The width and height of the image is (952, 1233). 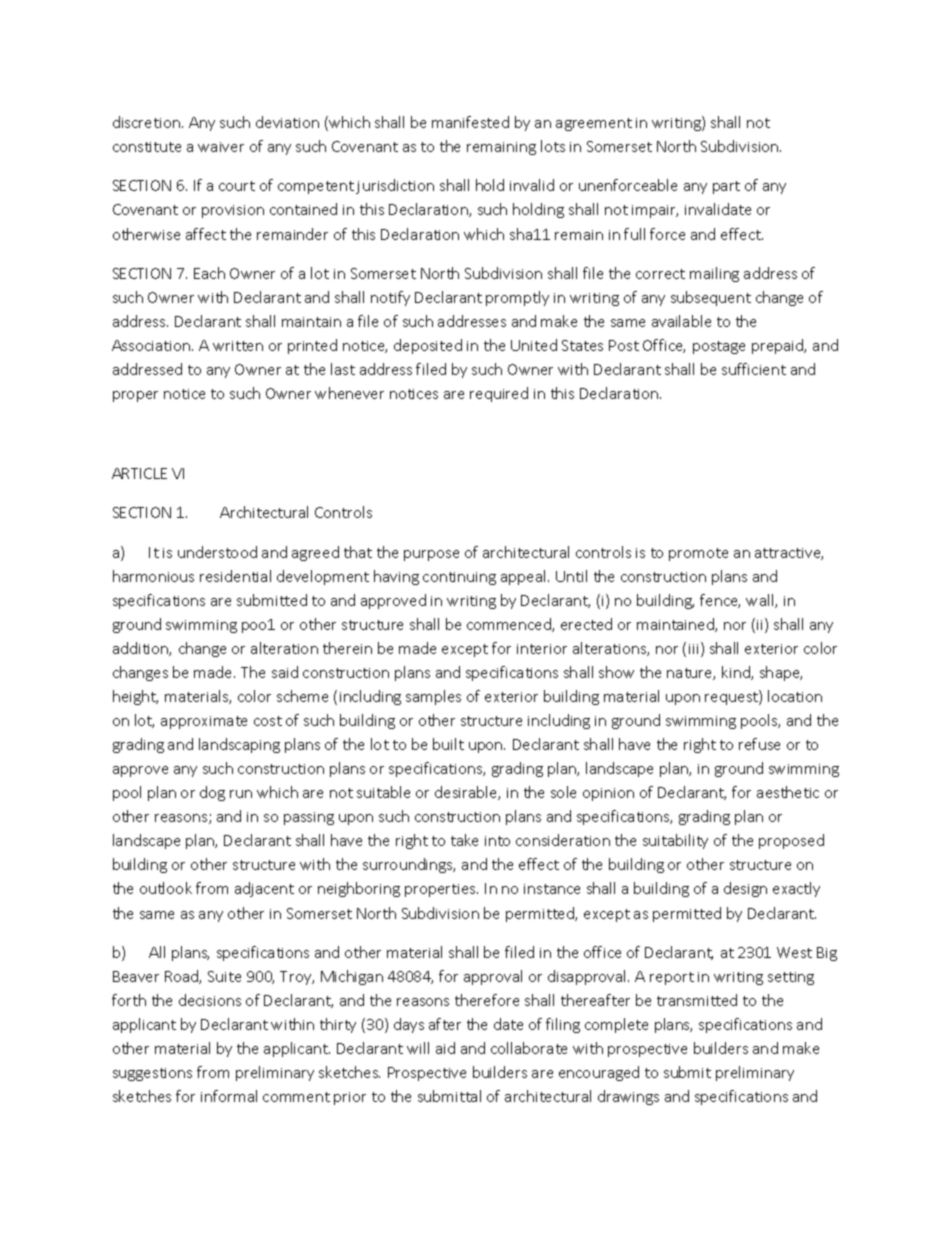 I want to click on manifested, so click(x=470, y=122).
